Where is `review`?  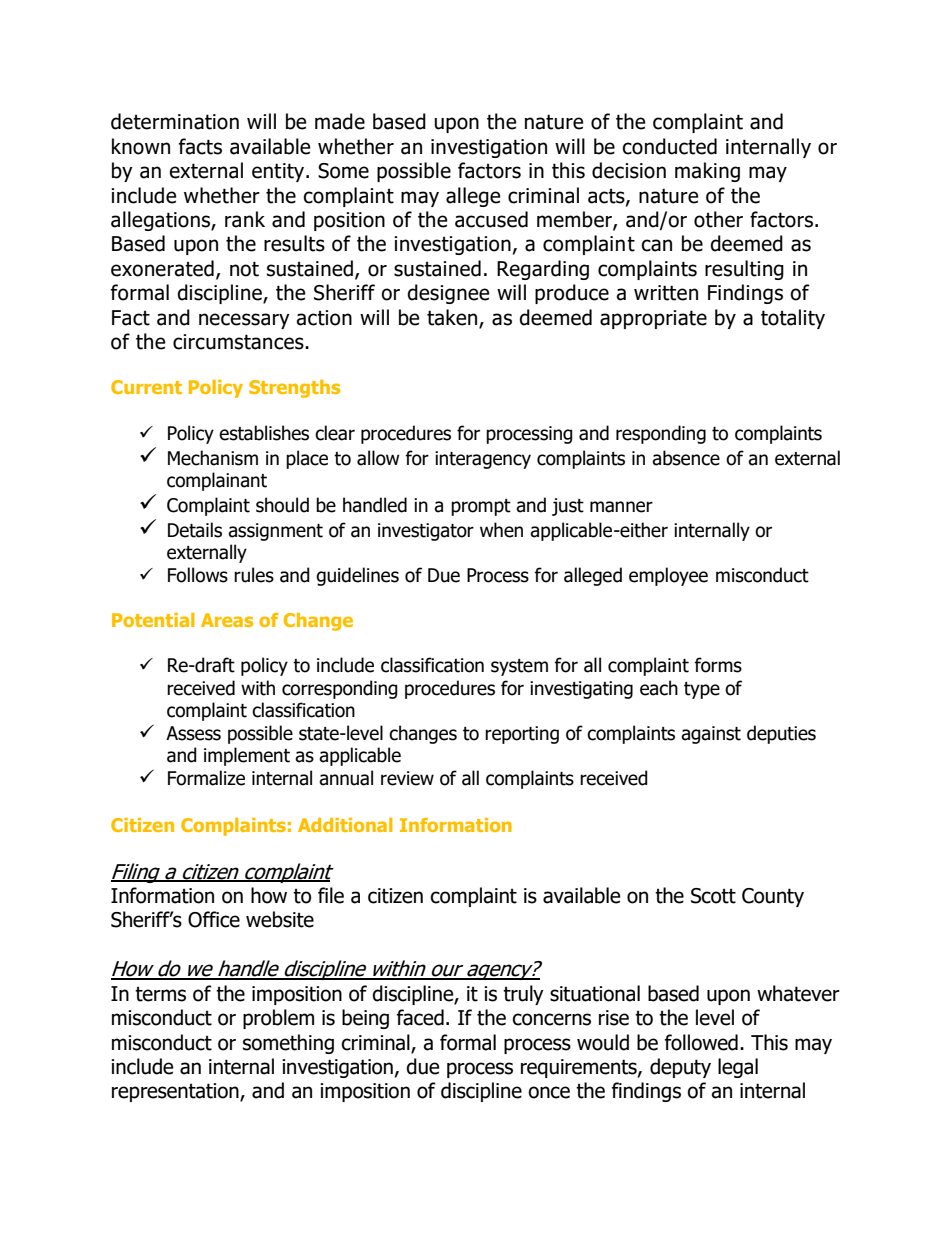 review is located at coordinates (407, 778).
